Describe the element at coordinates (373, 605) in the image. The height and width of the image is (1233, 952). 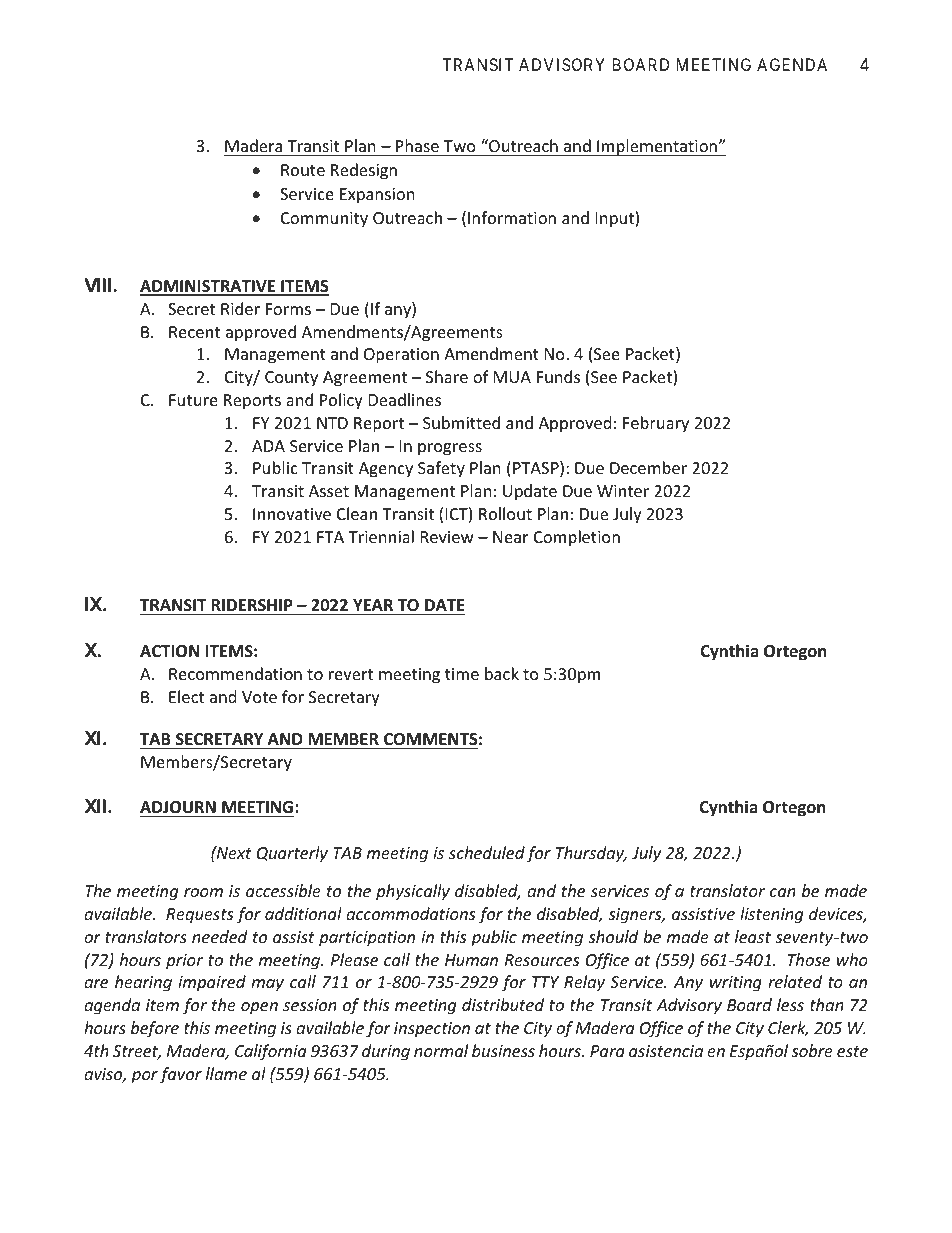
I see `YEAR` at that location.
